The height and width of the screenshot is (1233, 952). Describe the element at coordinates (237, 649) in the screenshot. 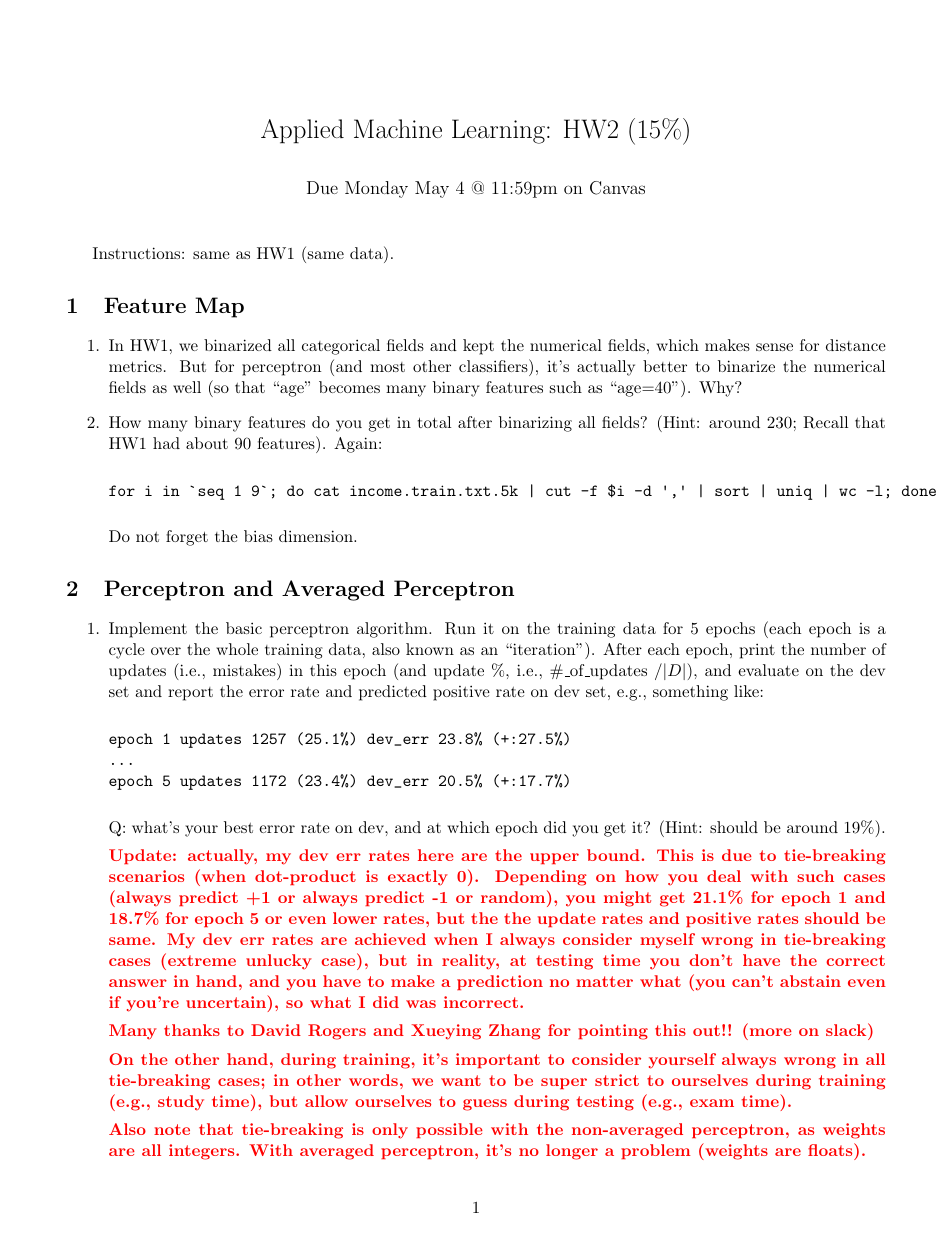

I see `whole` at that location.
